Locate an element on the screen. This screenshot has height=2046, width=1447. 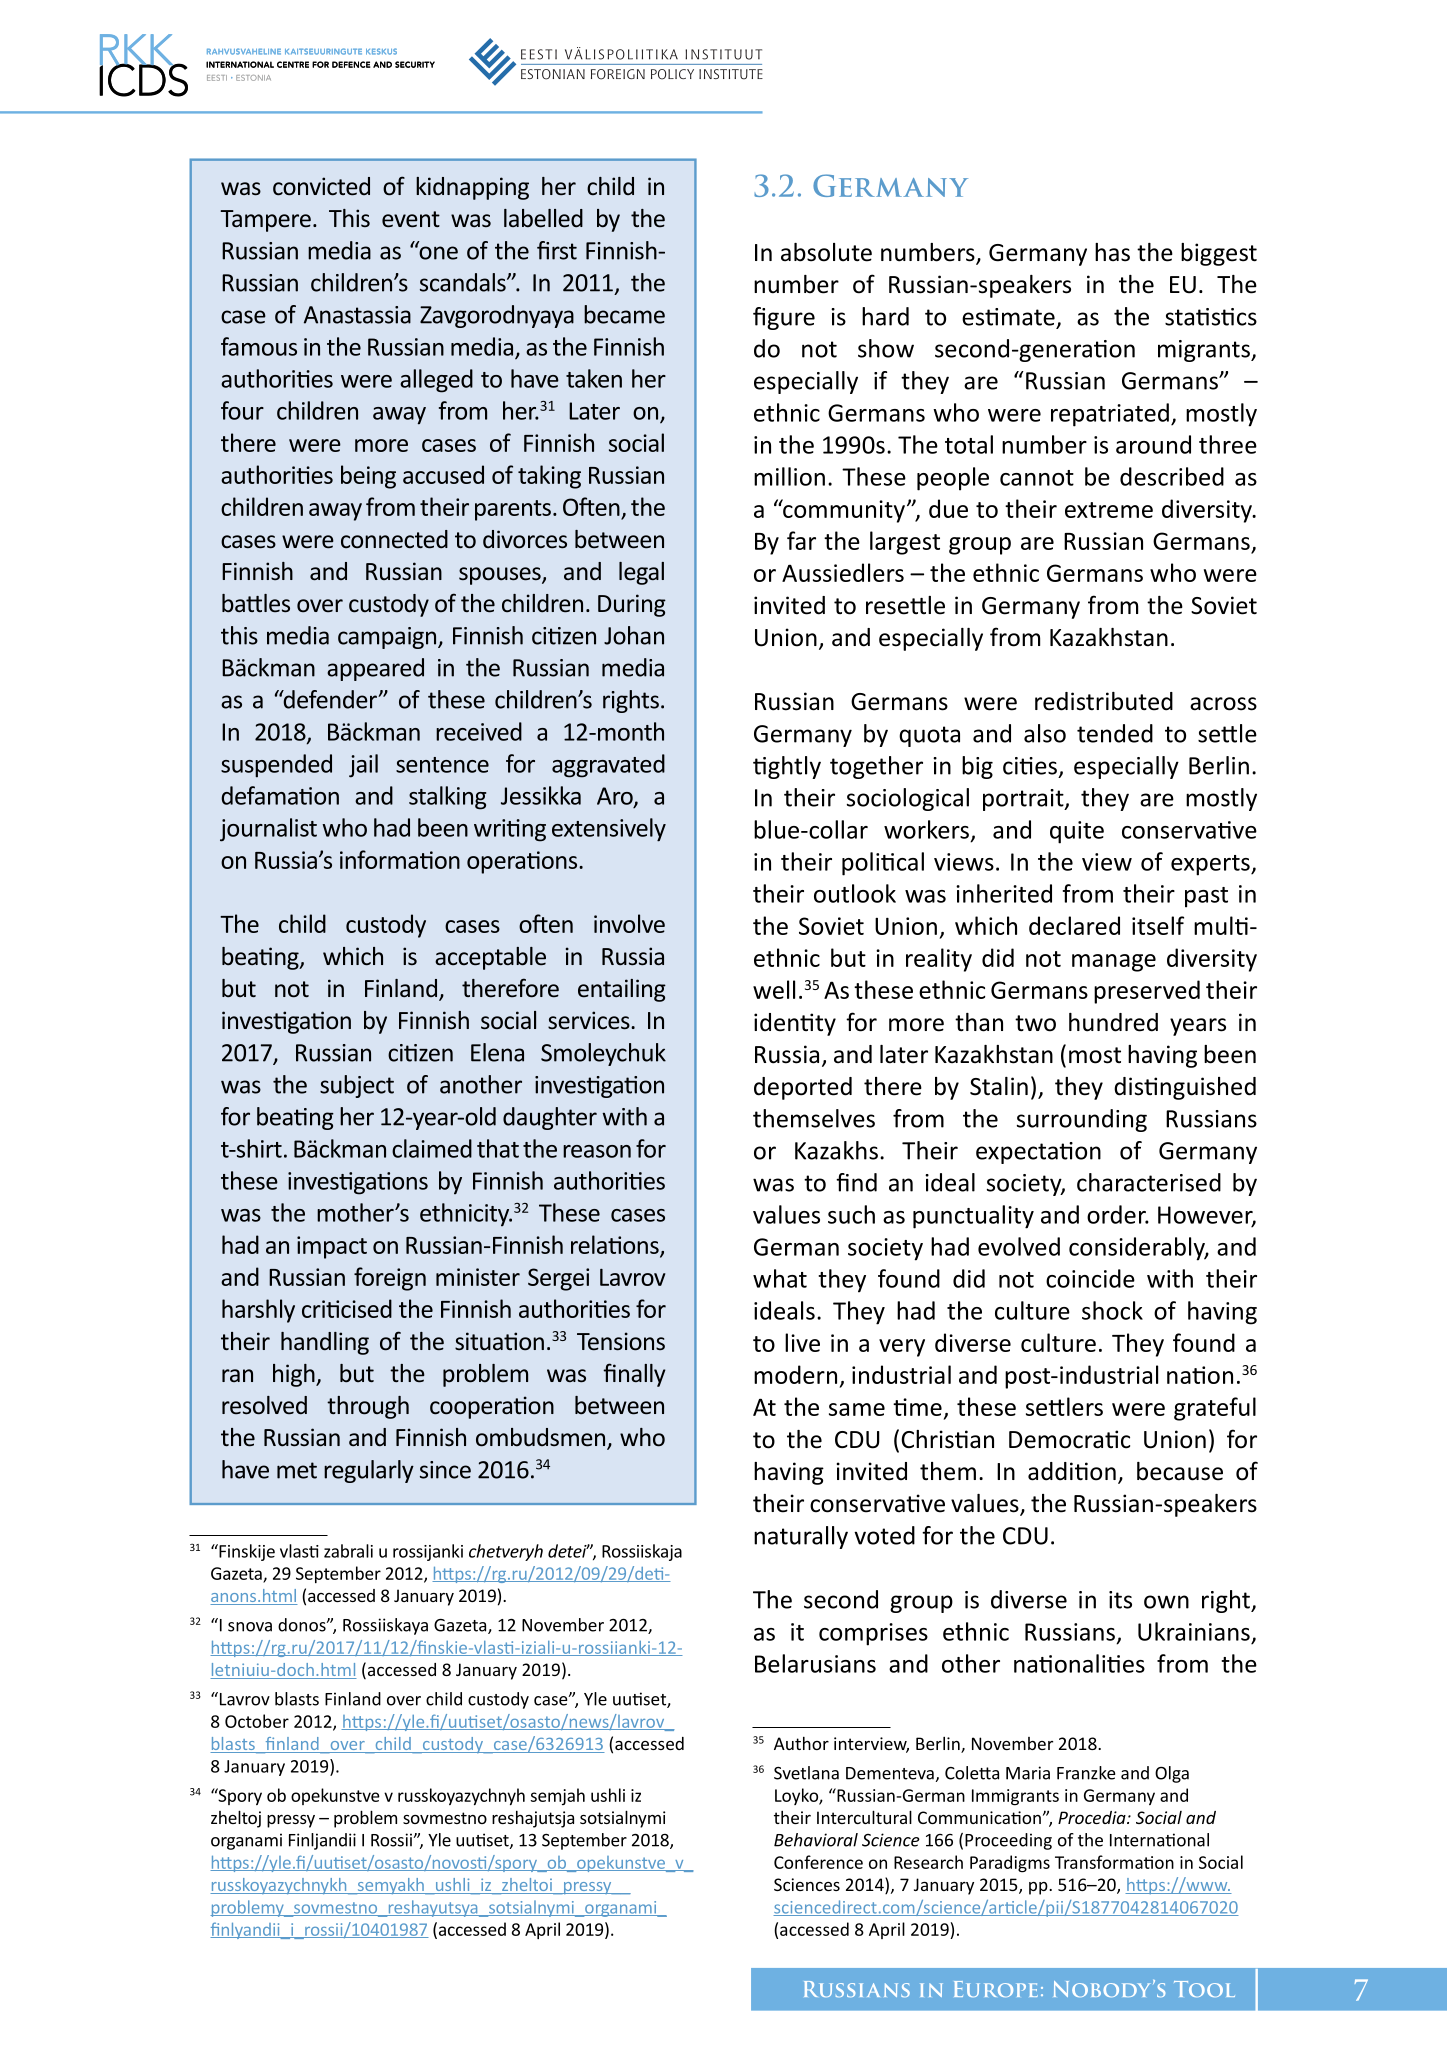
absolute is located at coordinates (826, 252).
